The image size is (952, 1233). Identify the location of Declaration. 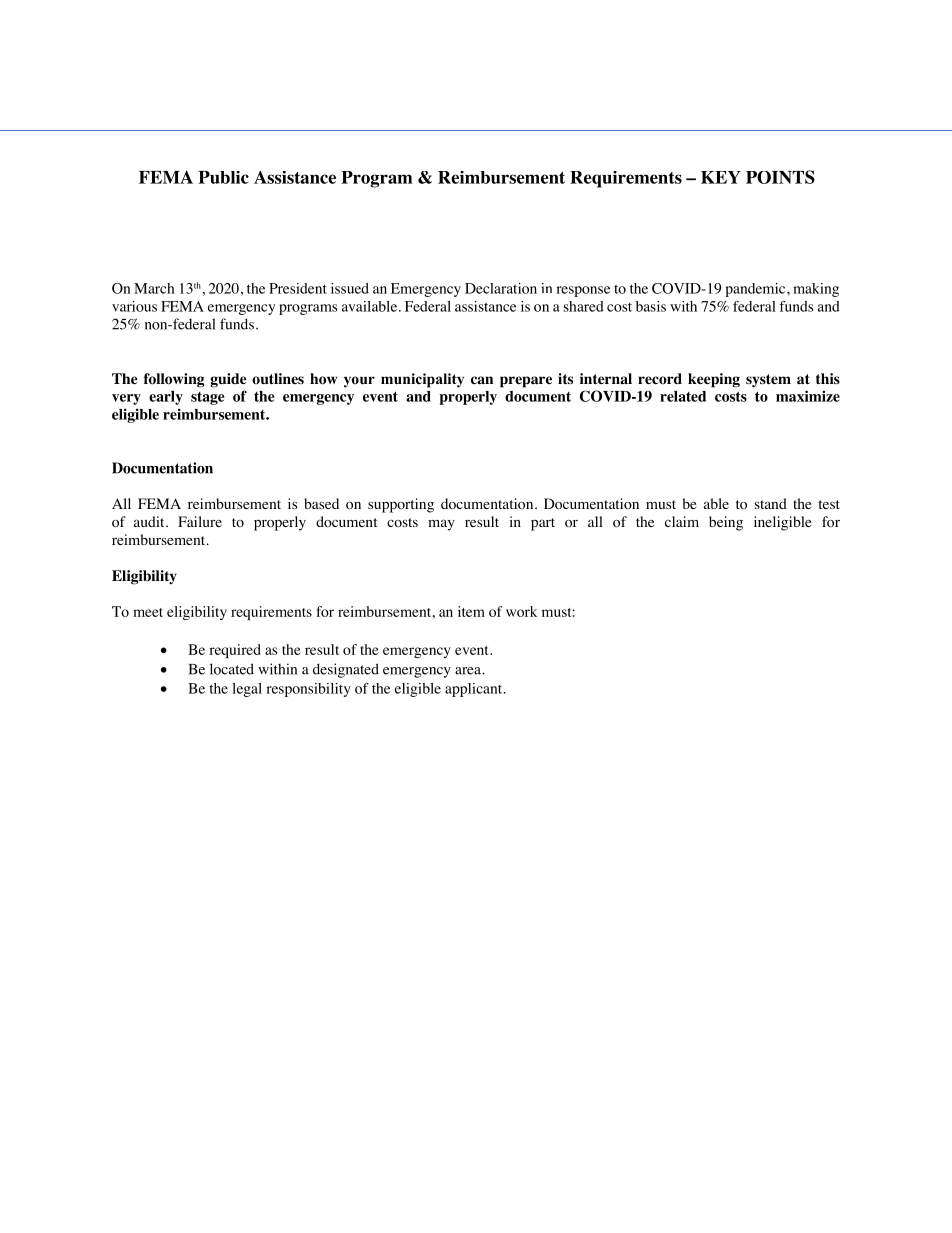
(501, 288).
